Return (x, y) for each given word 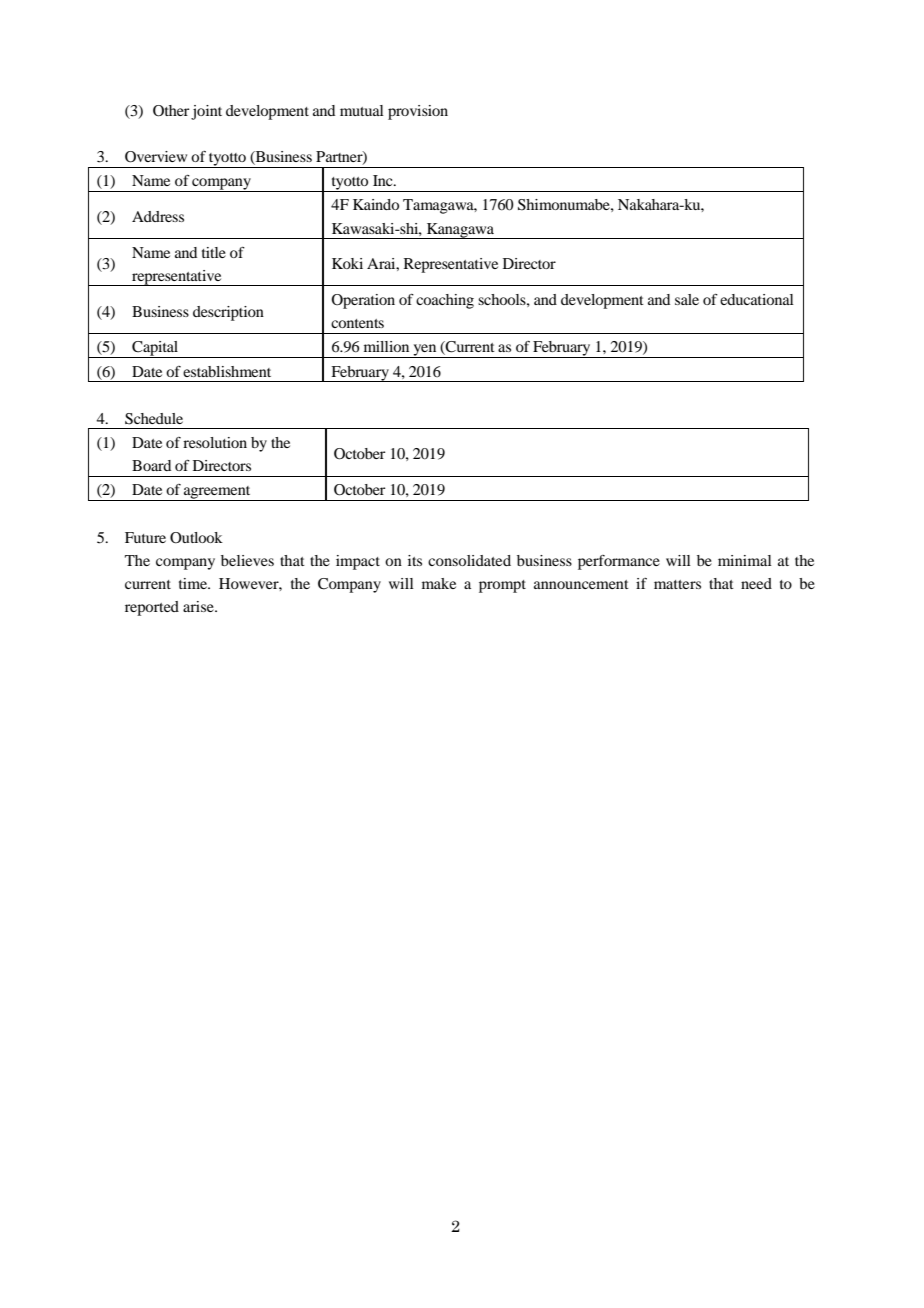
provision (418, 112)
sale (687, 299)
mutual (362, 110)
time (194, 583)
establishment (227, 371)
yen (425, 351)
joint (206, 112)
